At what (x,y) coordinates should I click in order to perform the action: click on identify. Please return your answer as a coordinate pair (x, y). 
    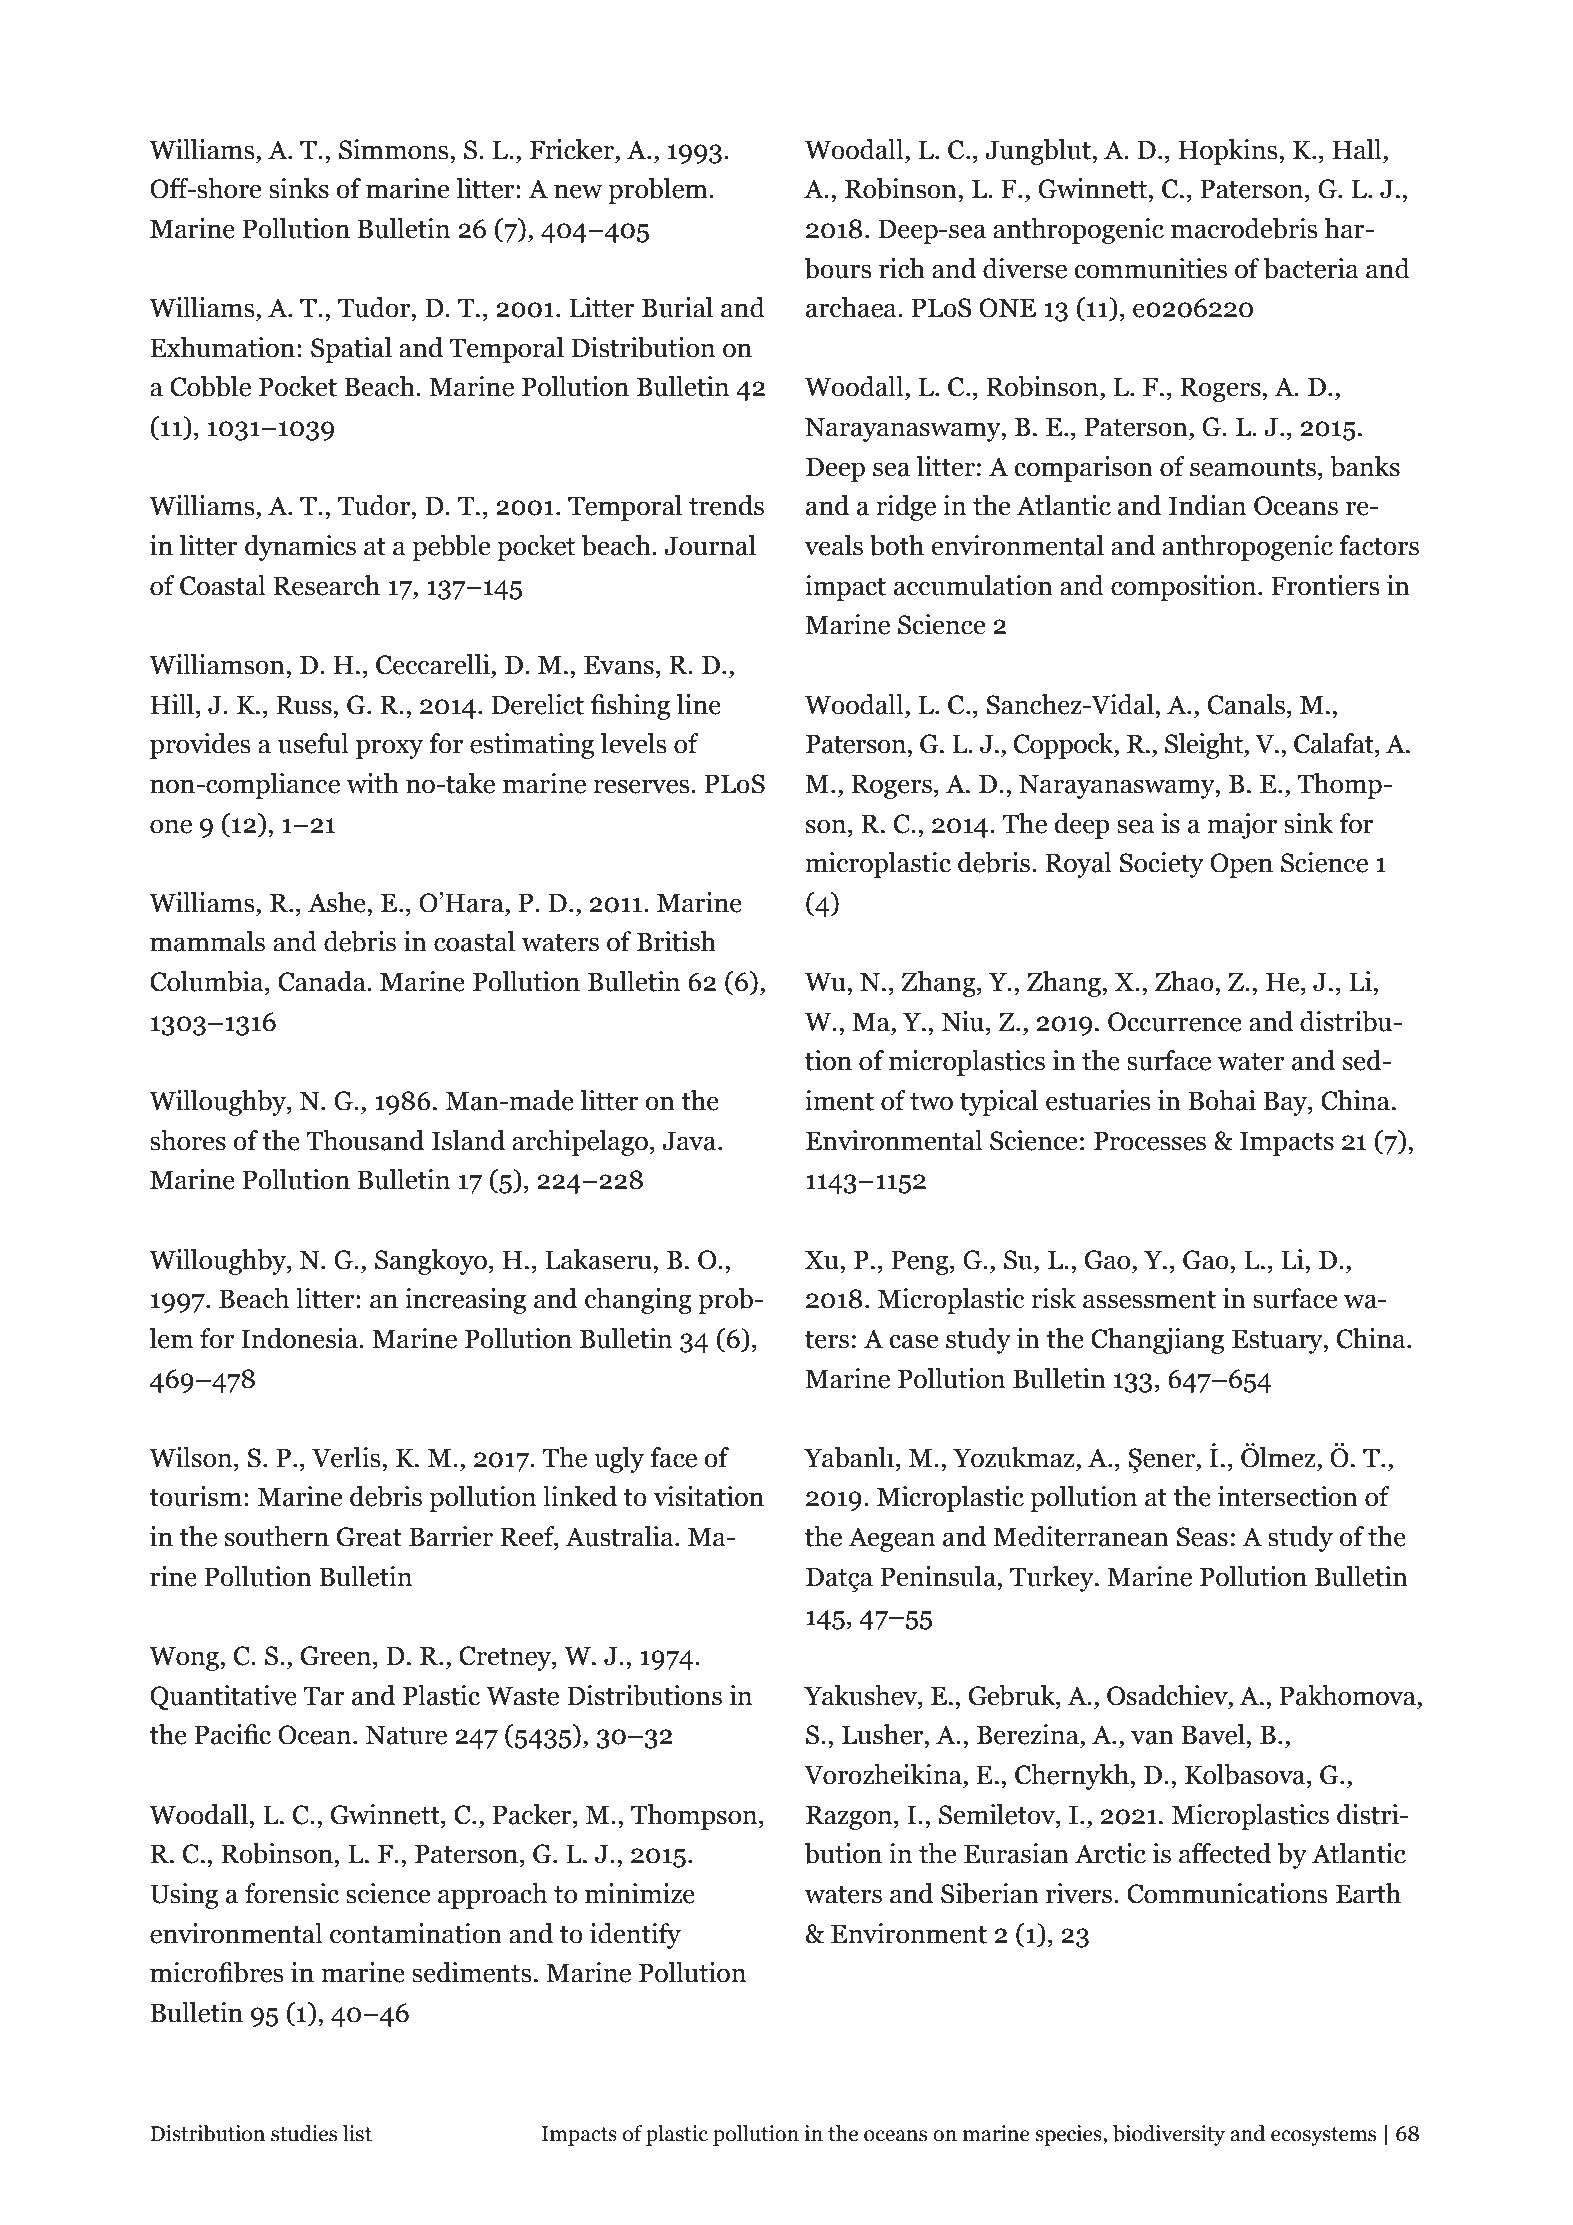
    Looking at the image, I should click on (635, 1936).
